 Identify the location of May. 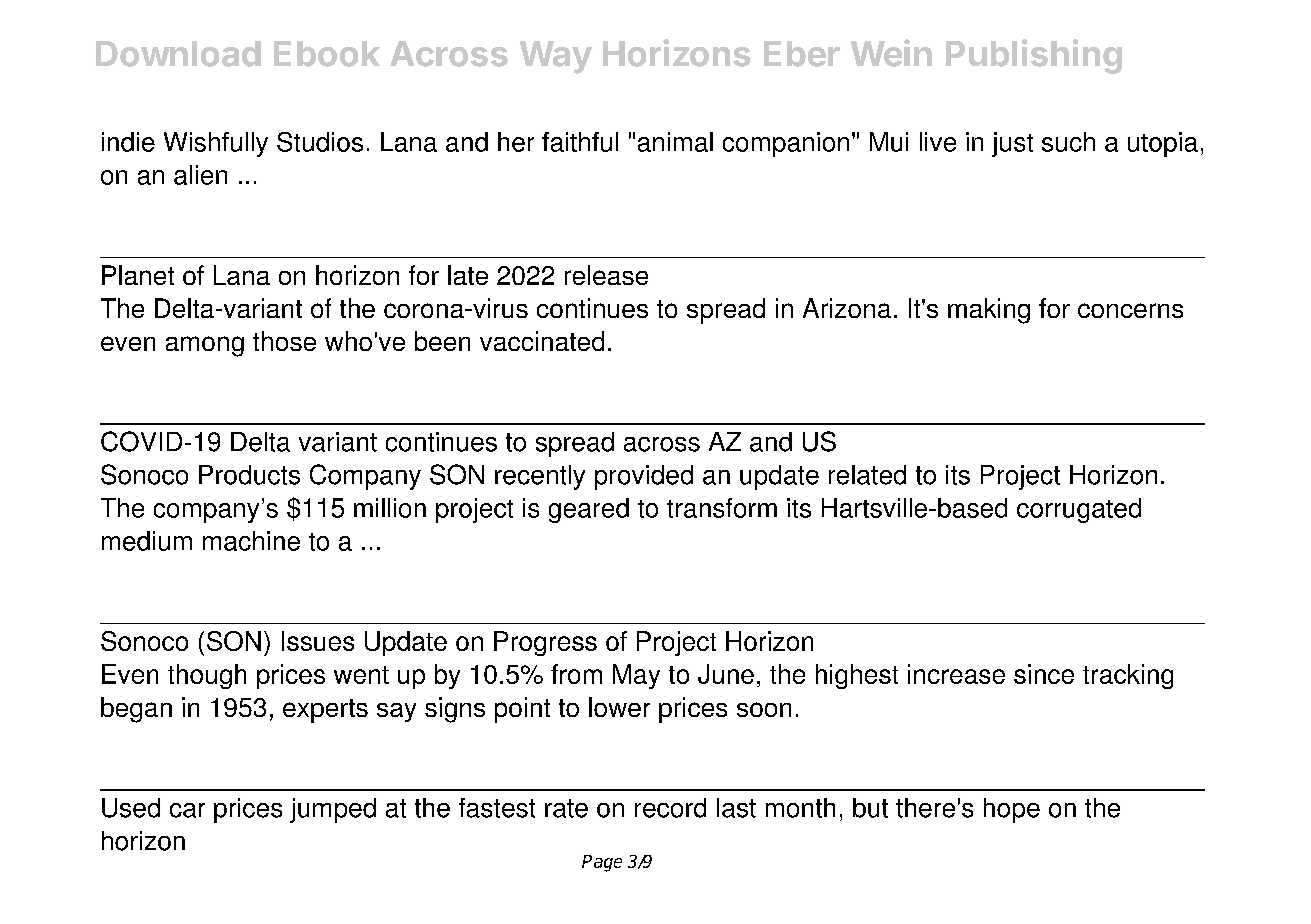
(636, 676).
